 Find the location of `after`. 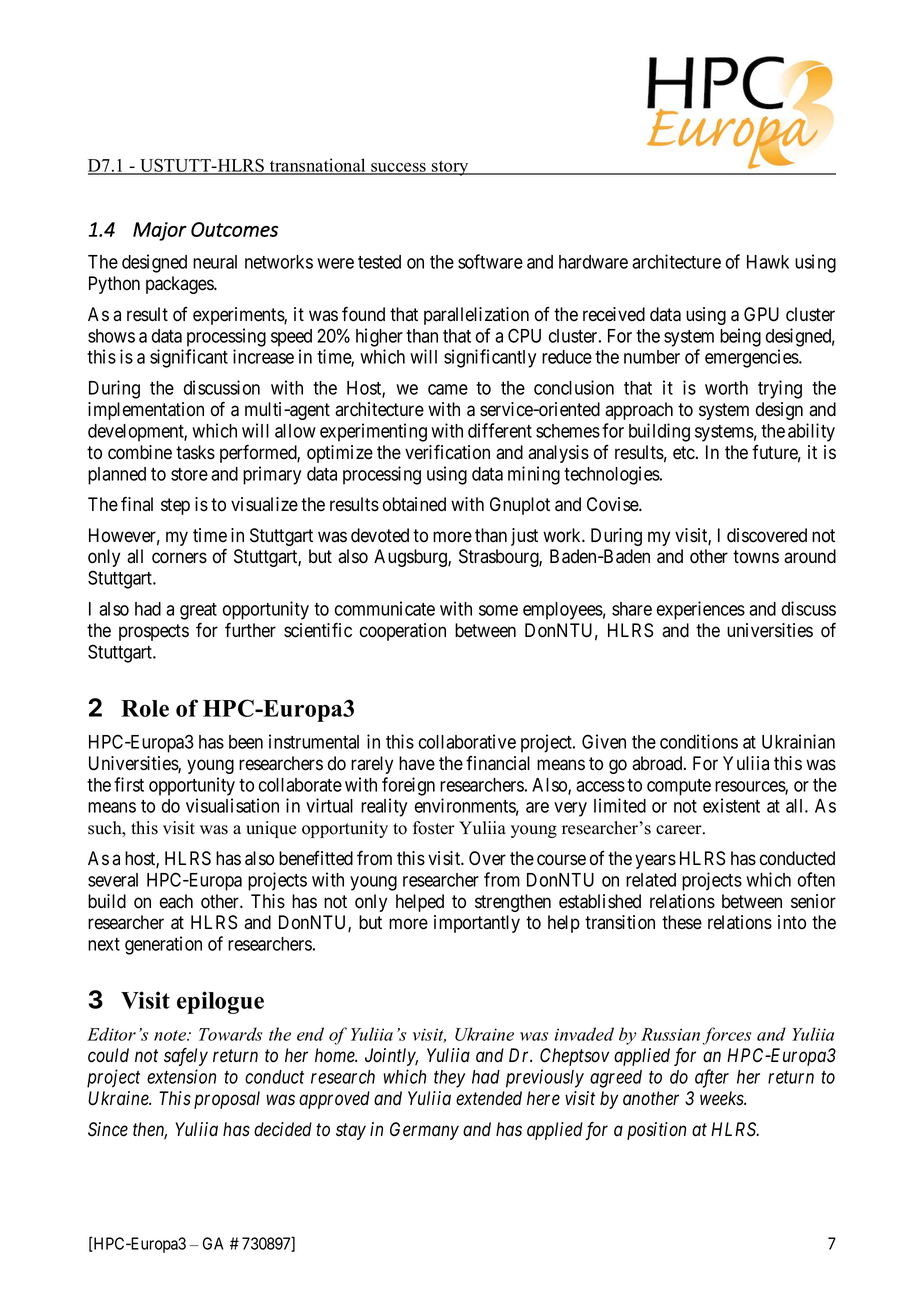

after is located at coordinates (712, 1078).
